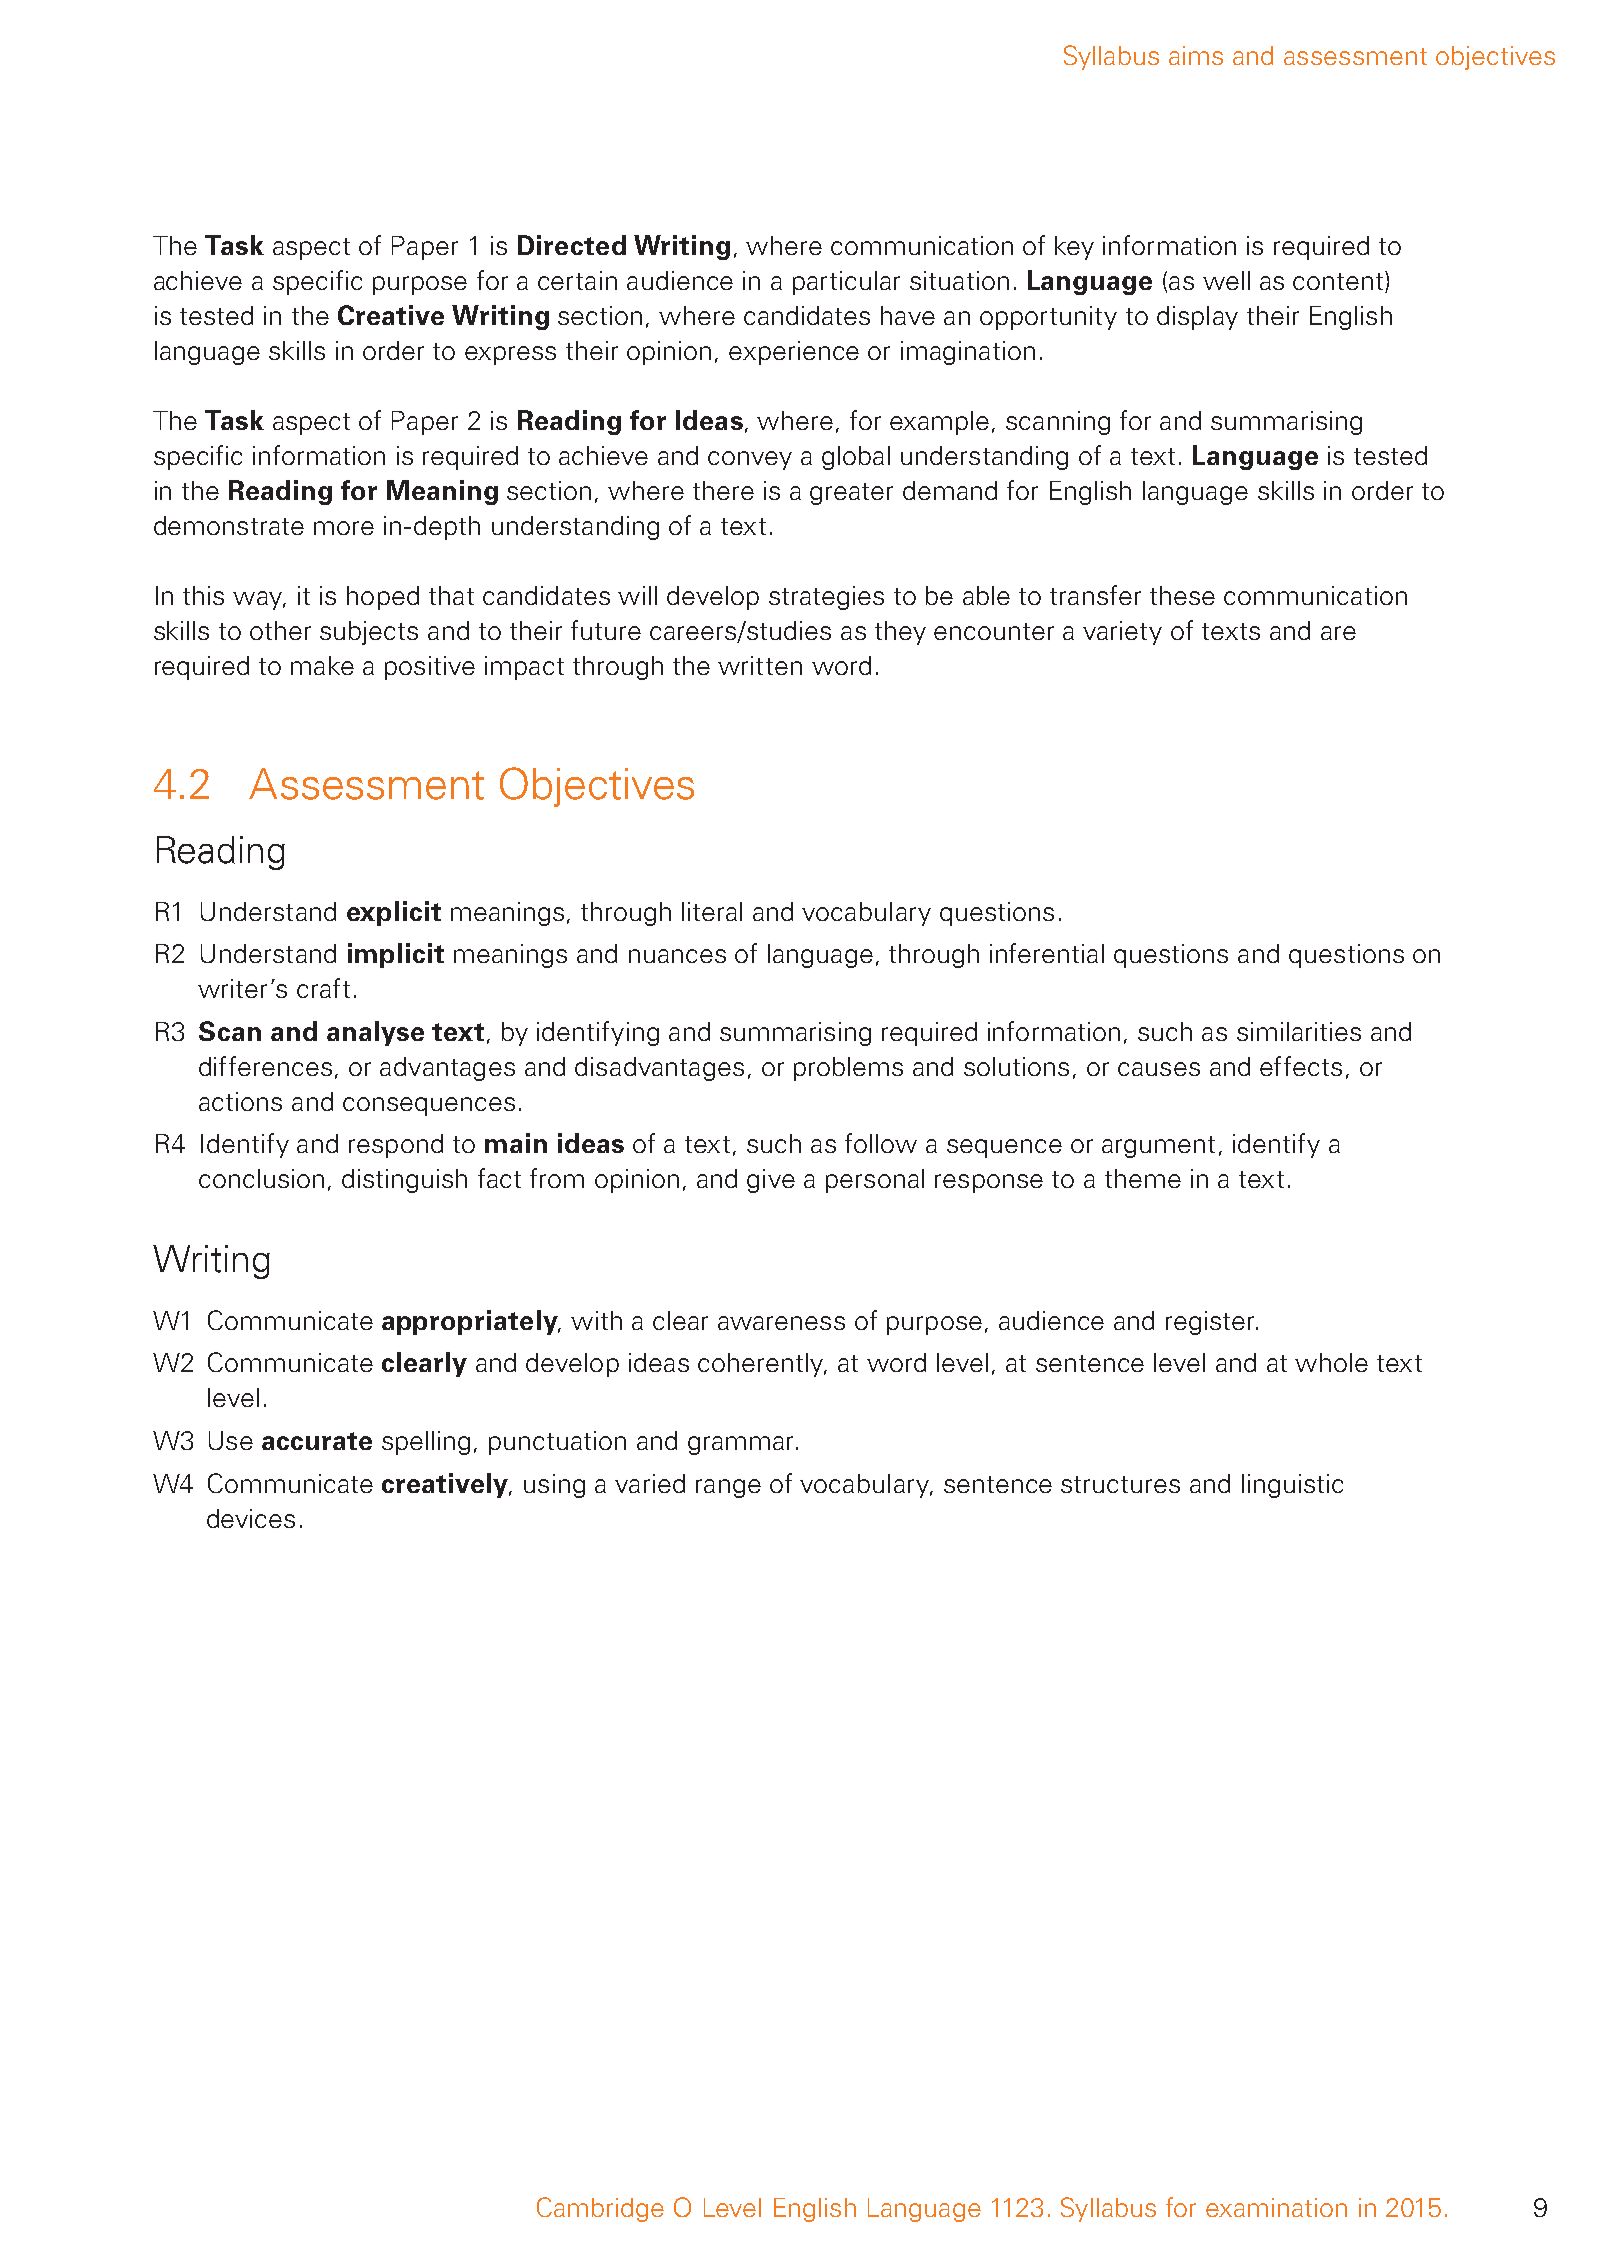  Describe the element at coordinates (760, 665) in the page. I see `written` at that location.
